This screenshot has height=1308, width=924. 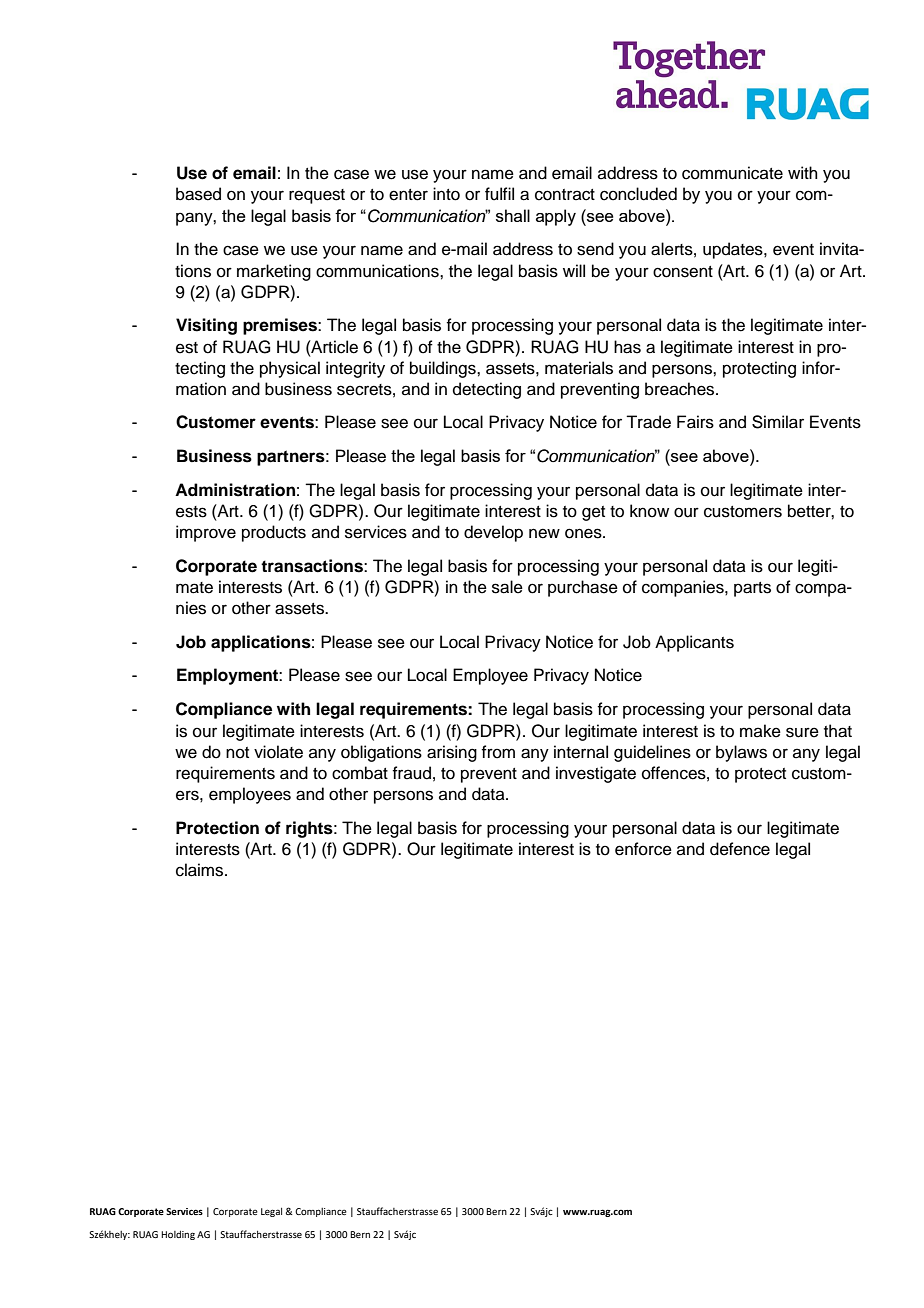 What do you see at coordinates (198, 194) in the screenshot?
I see `based` at bounding box center [198, 194].
